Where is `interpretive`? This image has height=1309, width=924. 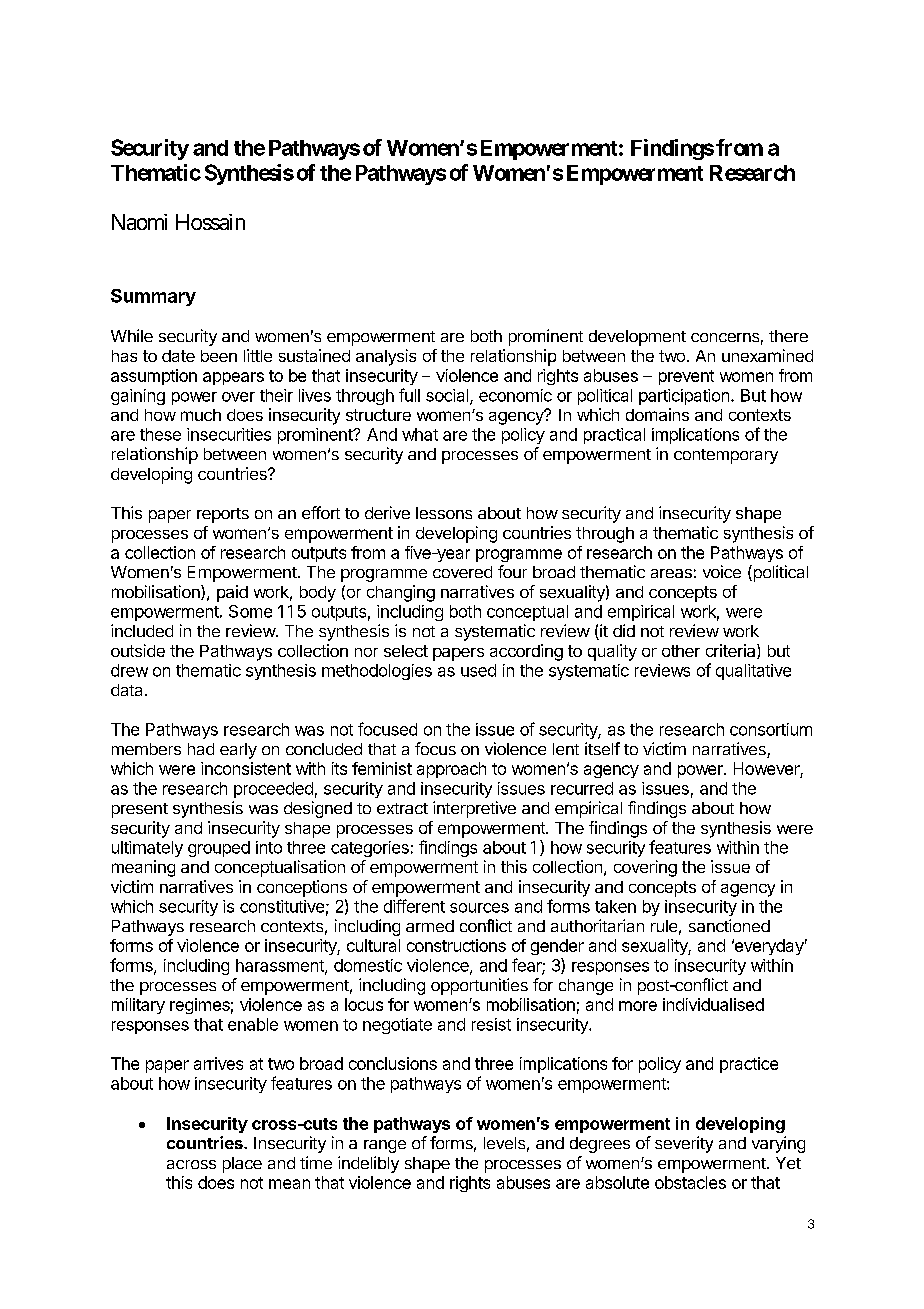
interpretive is located at coordinates (474, 809).
